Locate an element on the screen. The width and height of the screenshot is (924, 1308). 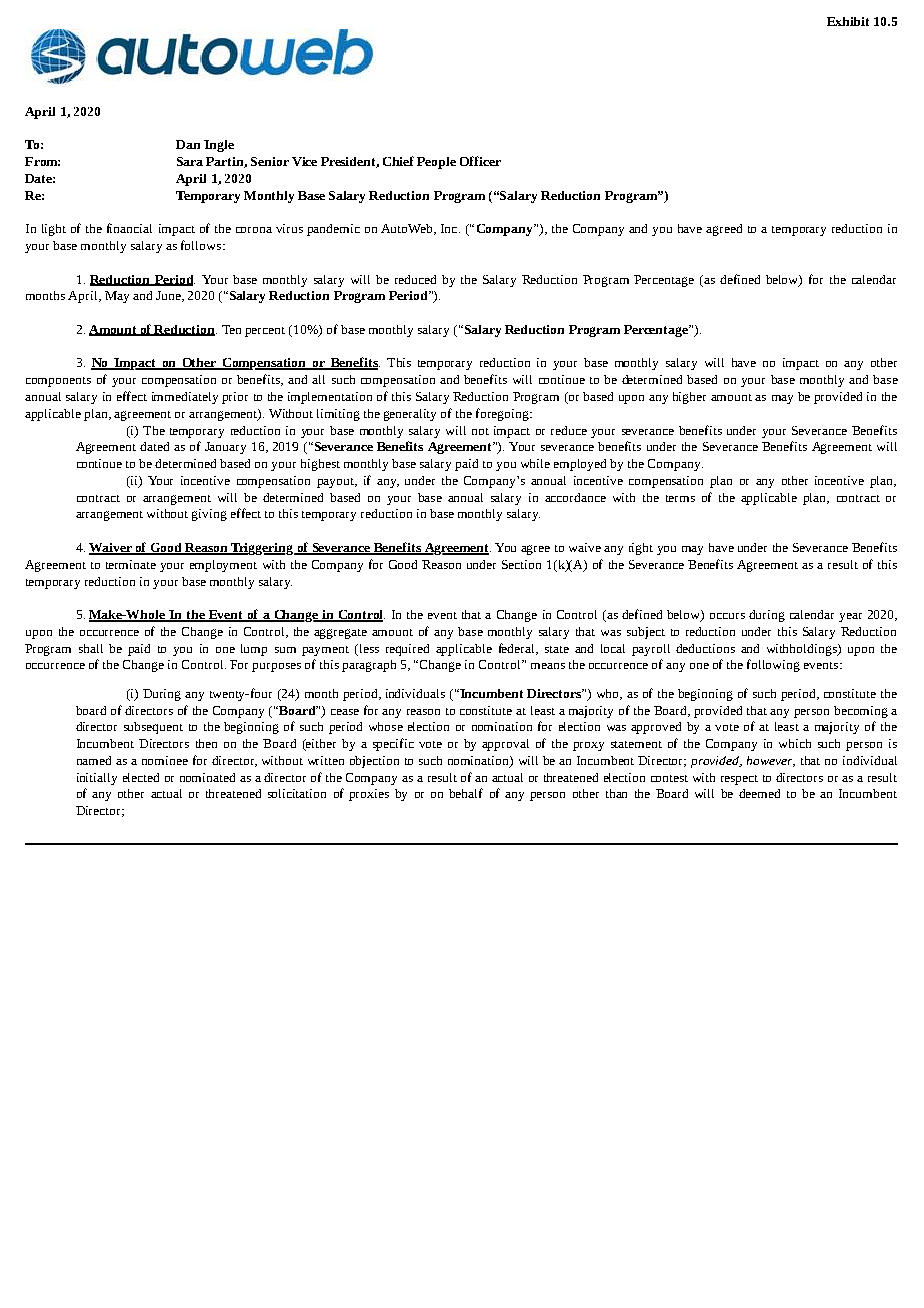
June is located at coordinates (169, 296).
